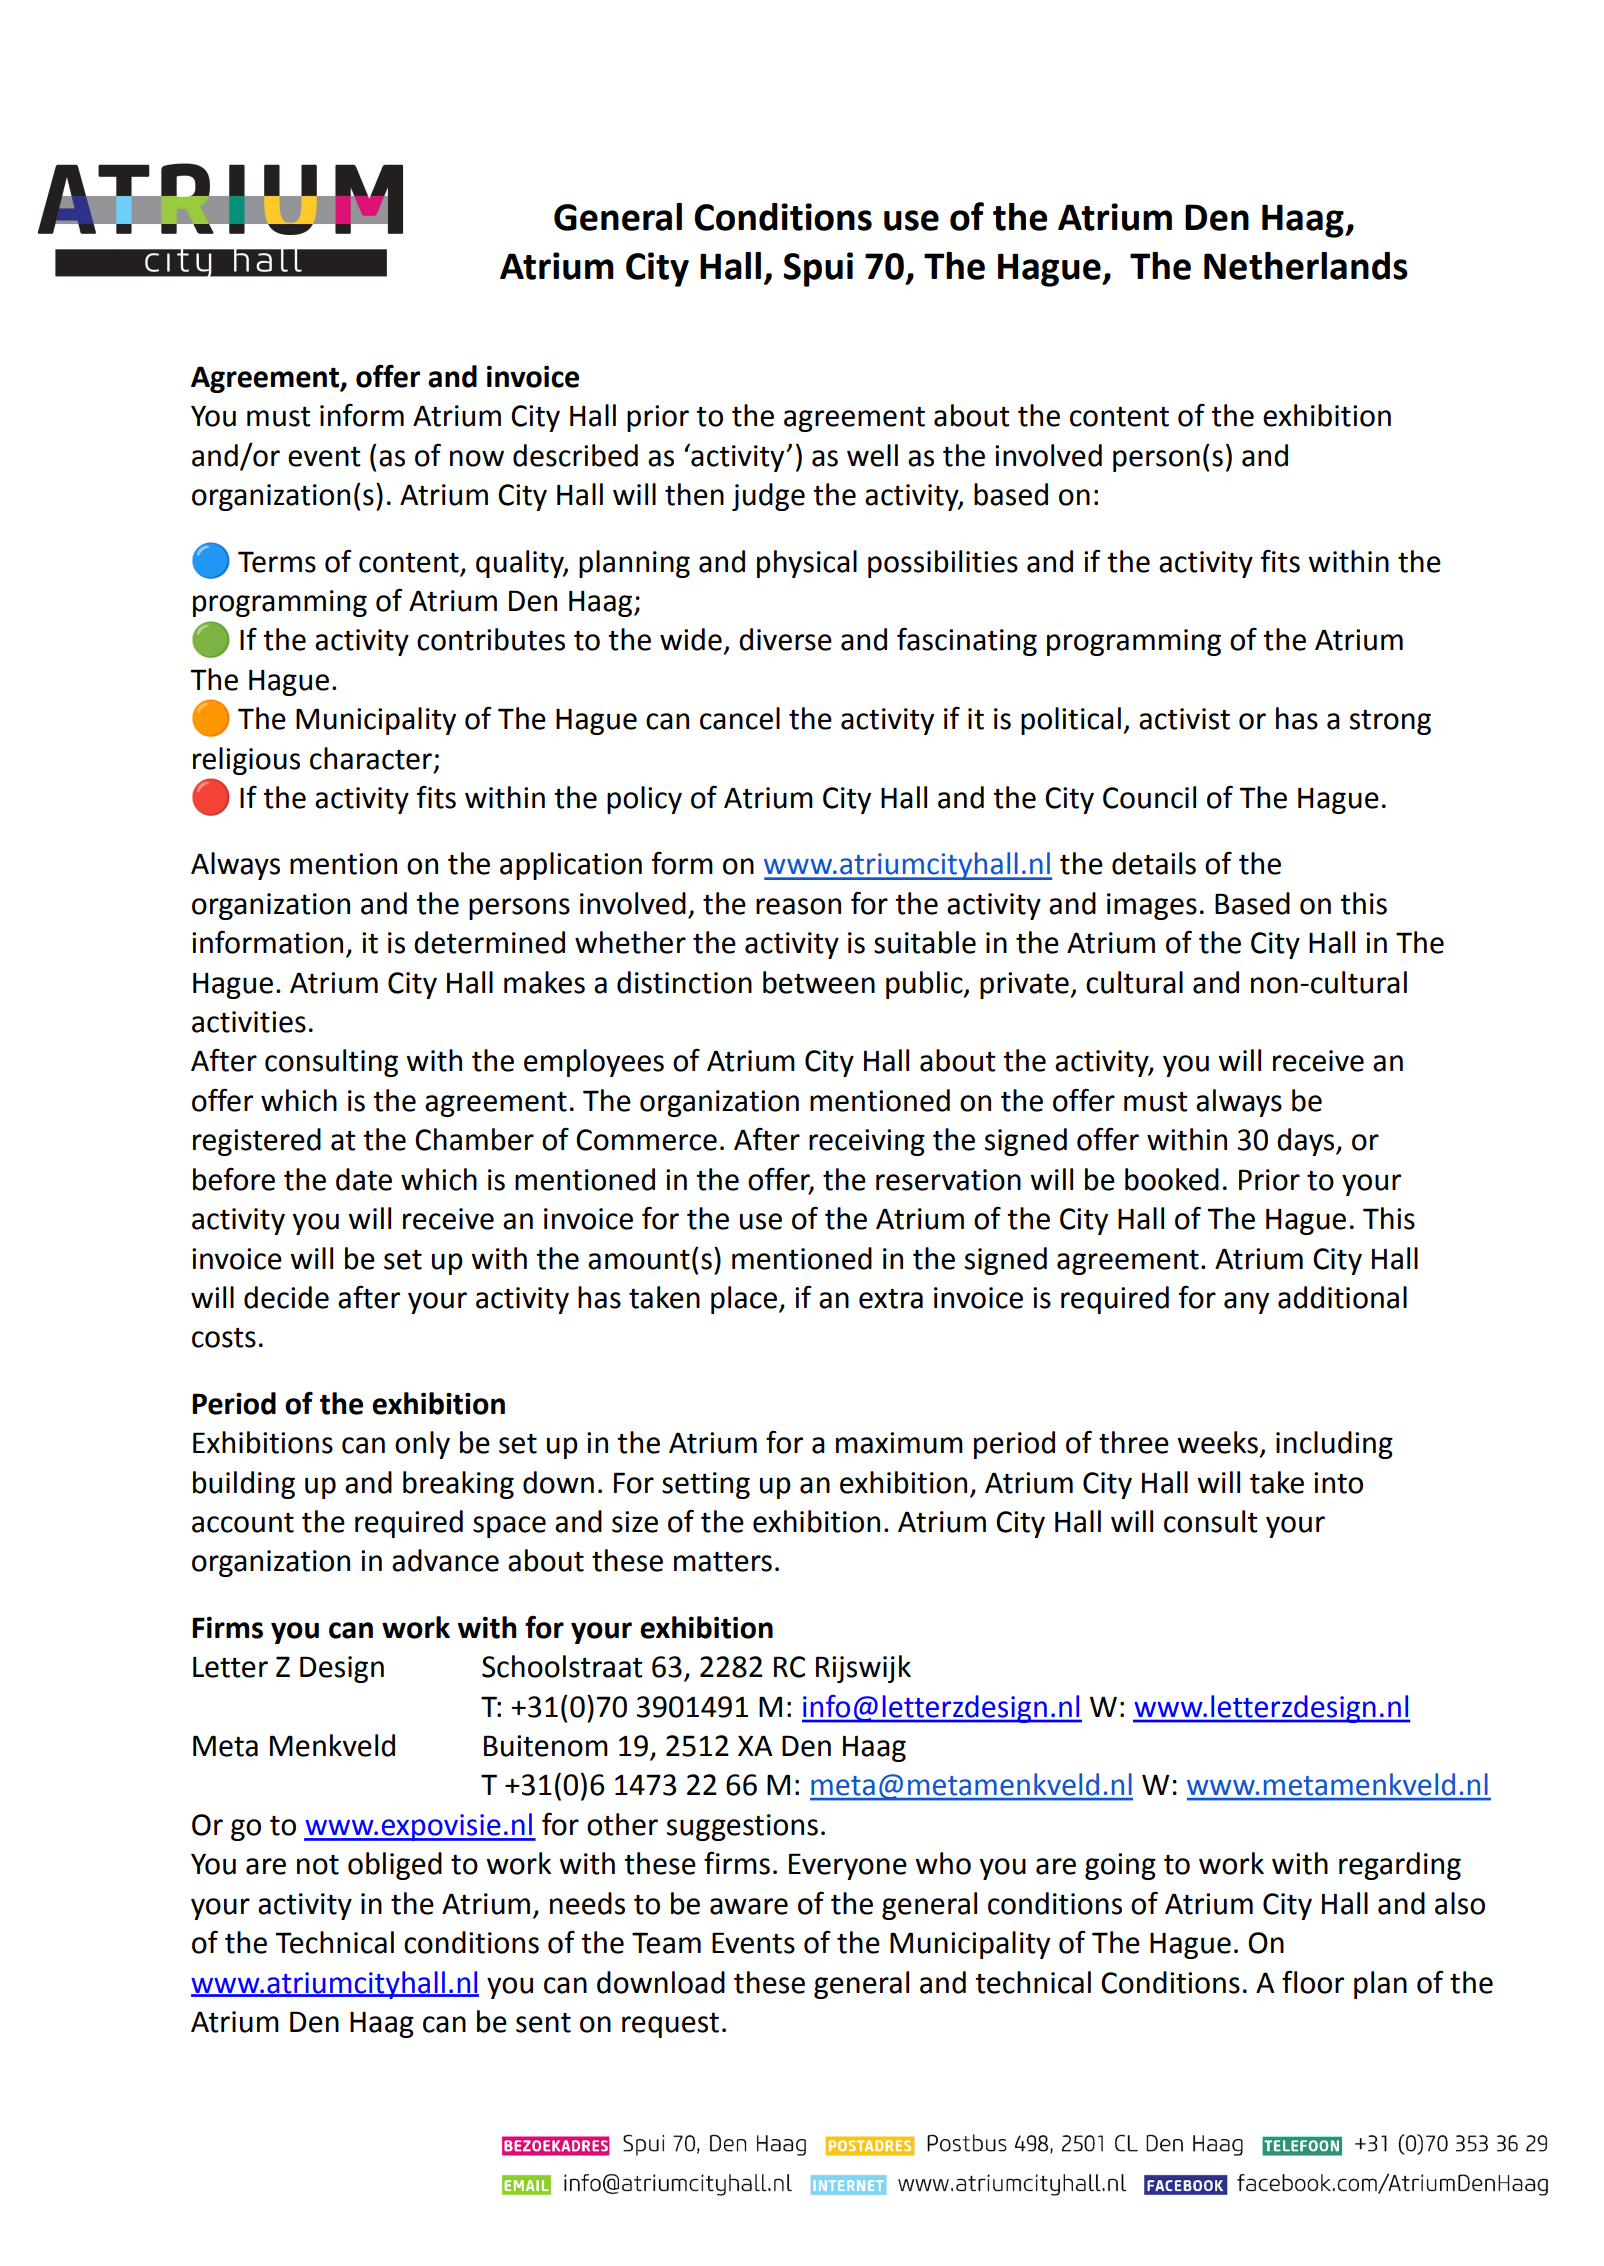 This document has width=1604, height=2266. What do you see at coordinates (364, 1179) in the document?
I see `date` at bounding box center [364, 1179].
